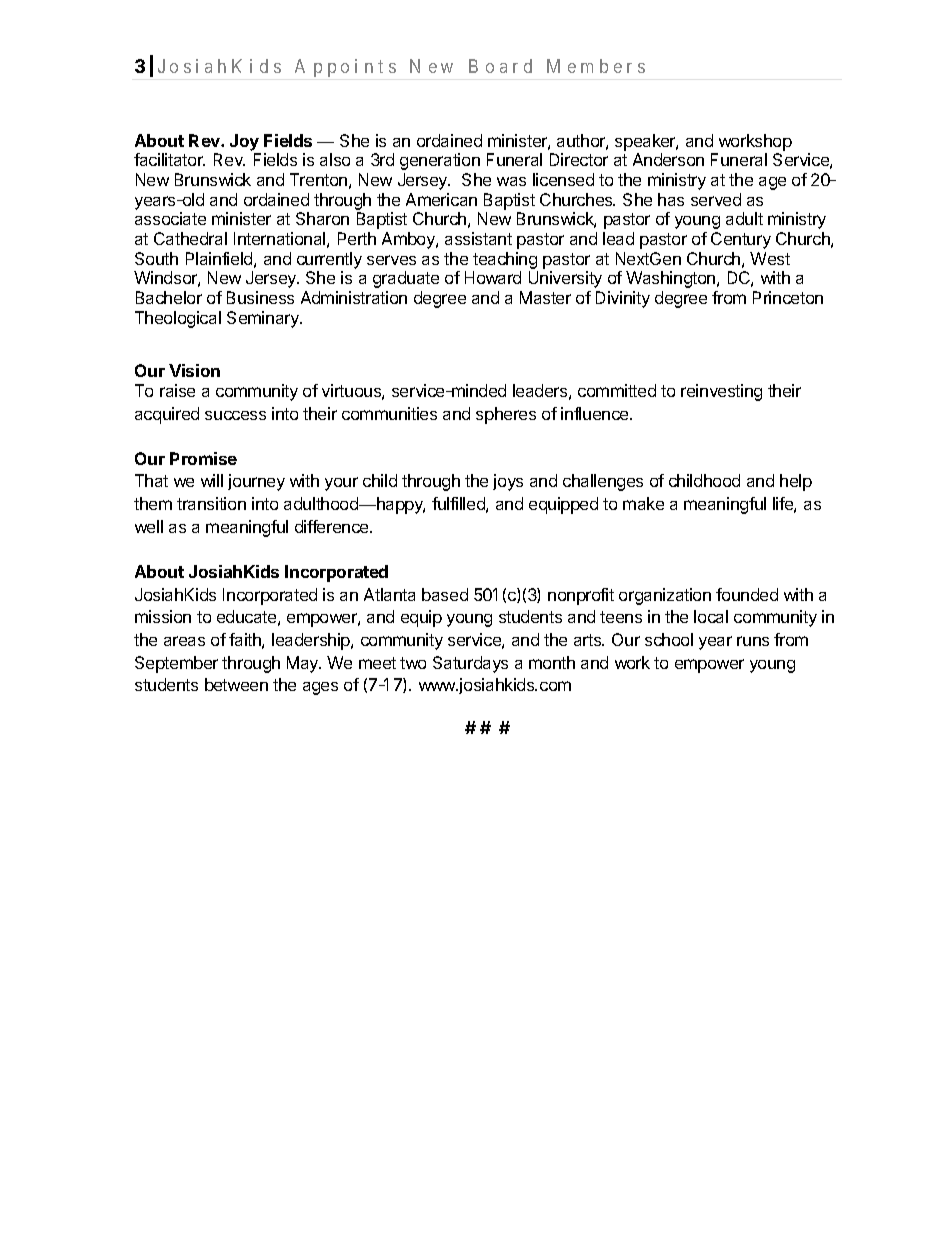 The image size is (952, 1233). Describe the element at coordinates (721, 392) in the screenshot. I see `reinvesting` at that location.
